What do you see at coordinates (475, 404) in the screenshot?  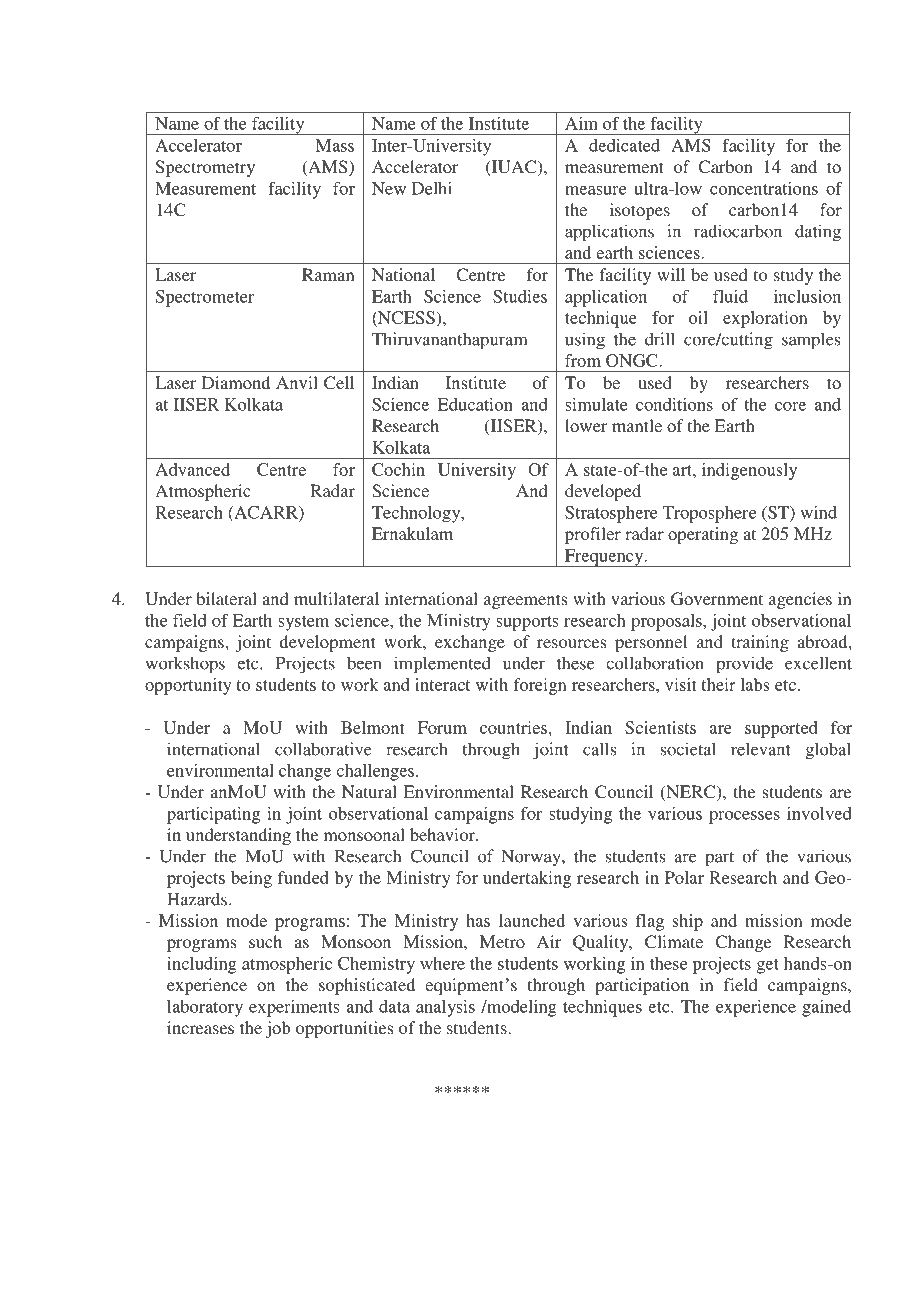 I see `Education` at bounding box center [475, 404].
